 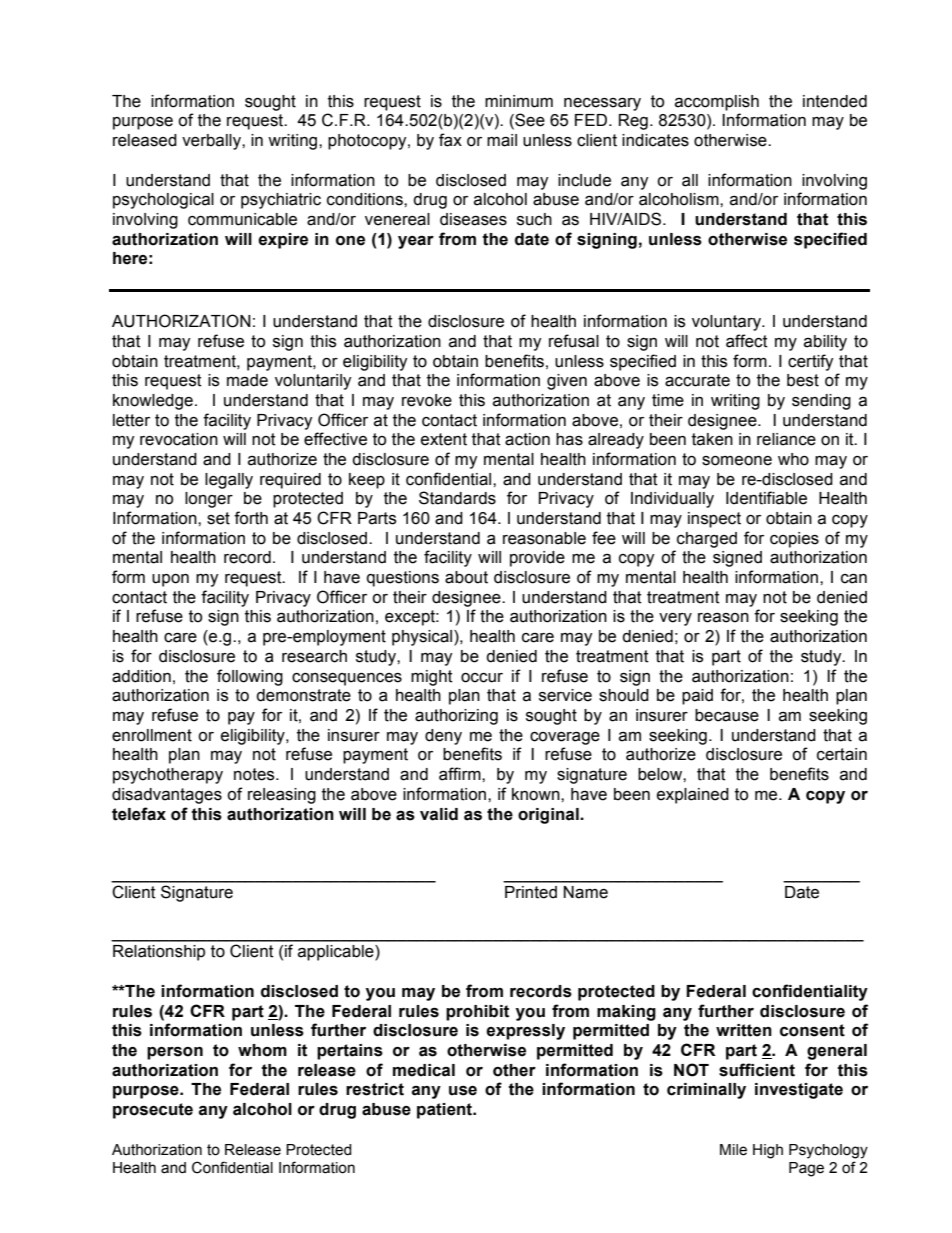 What do you see at coordinates (446, 1111) in the screenshot?
I see `patient` at bounding box center [446, 1111].
